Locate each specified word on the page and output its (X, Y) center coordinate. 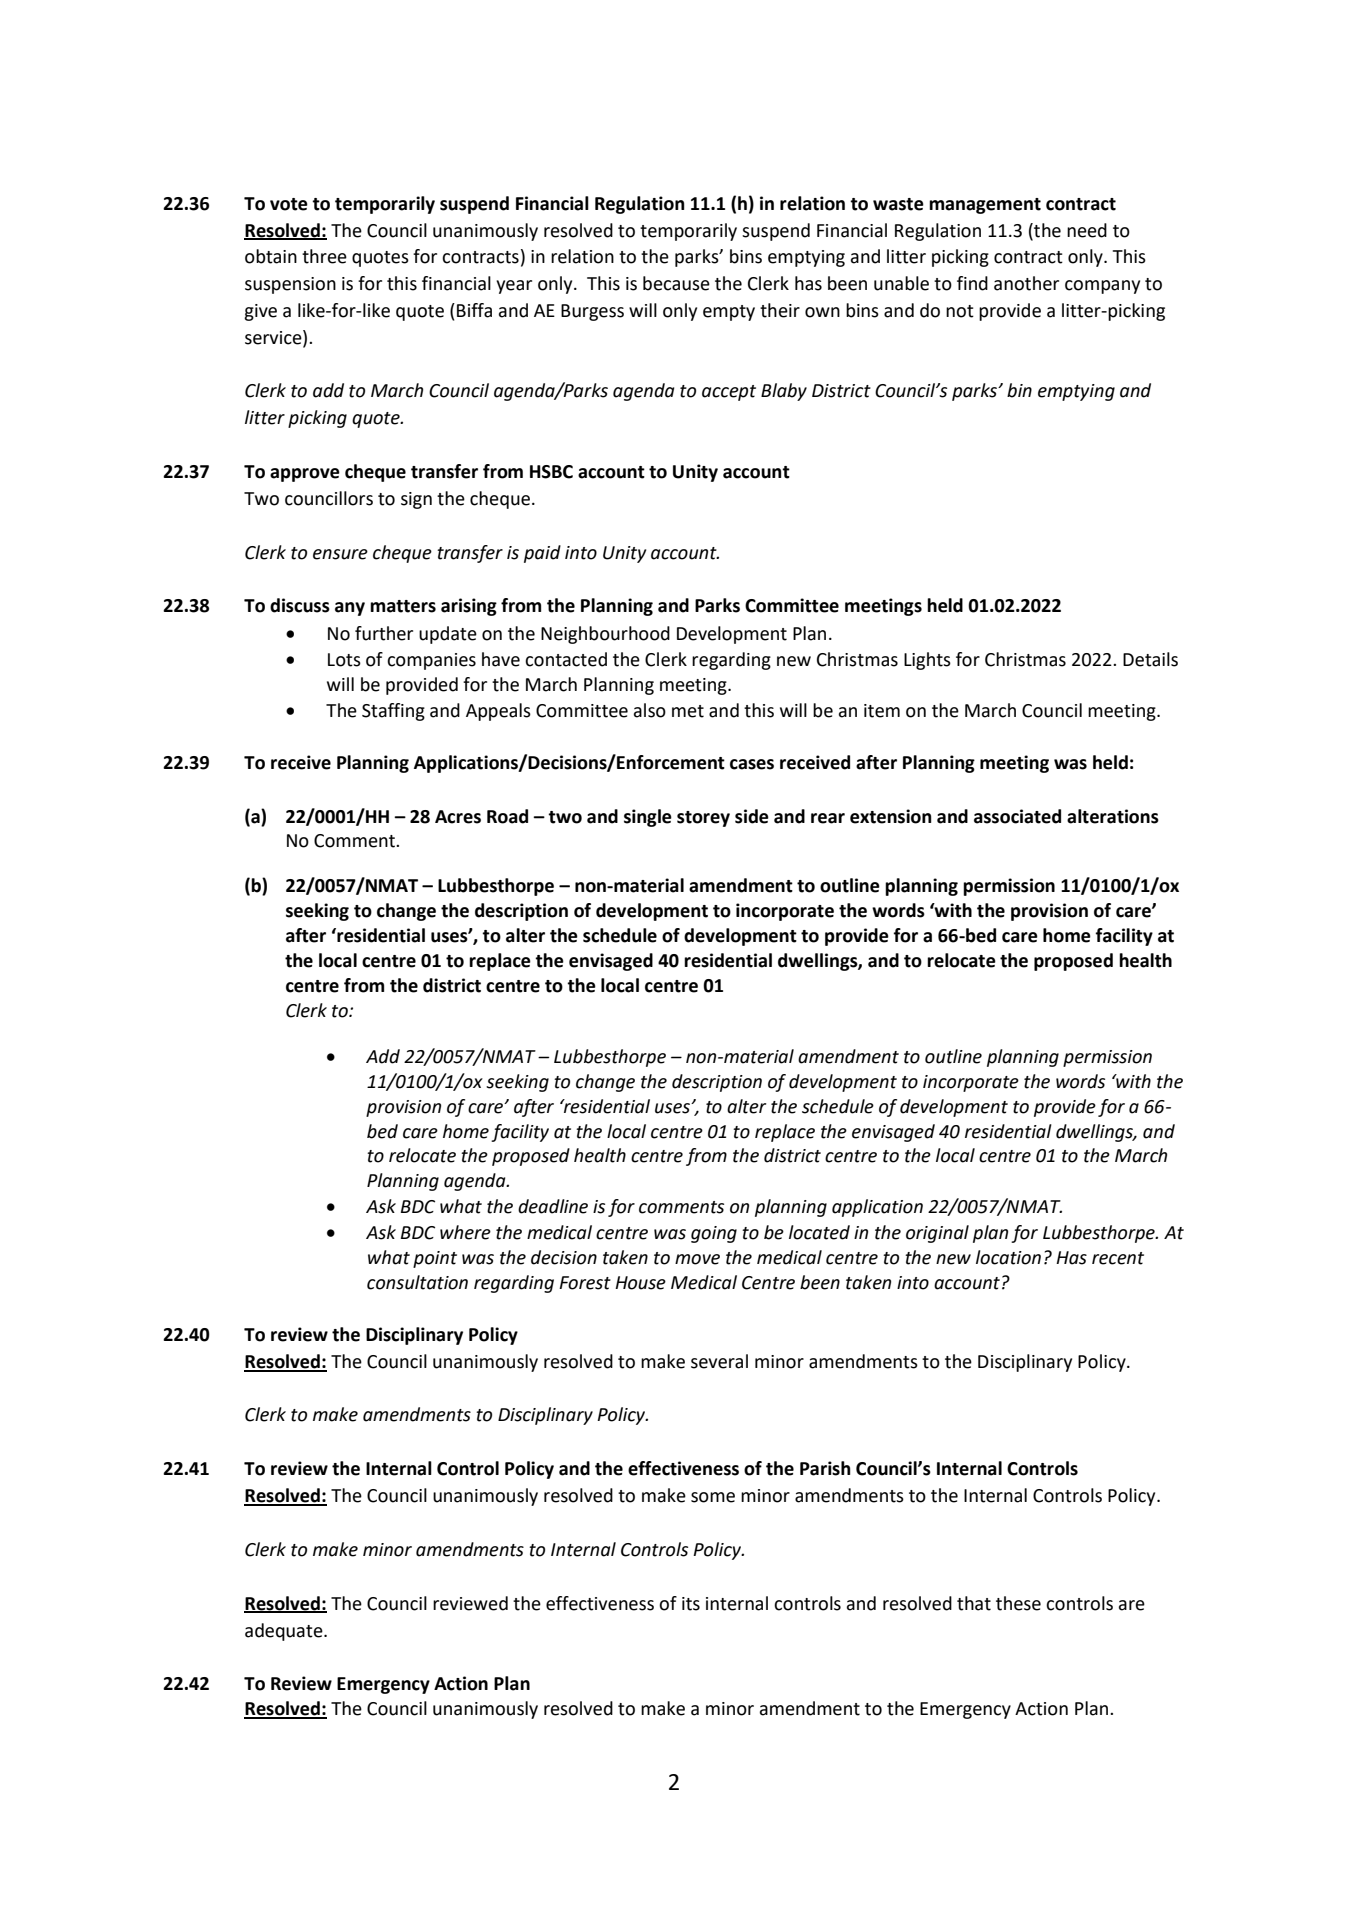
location (1008, 1257)
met (688, 711)
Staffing (393, 712)
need (1087, 230)
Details (1150, 659)
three (324, 256)
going (714, 1234)
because (676, 283)
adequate (285, 1632)
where (465, 1232)
